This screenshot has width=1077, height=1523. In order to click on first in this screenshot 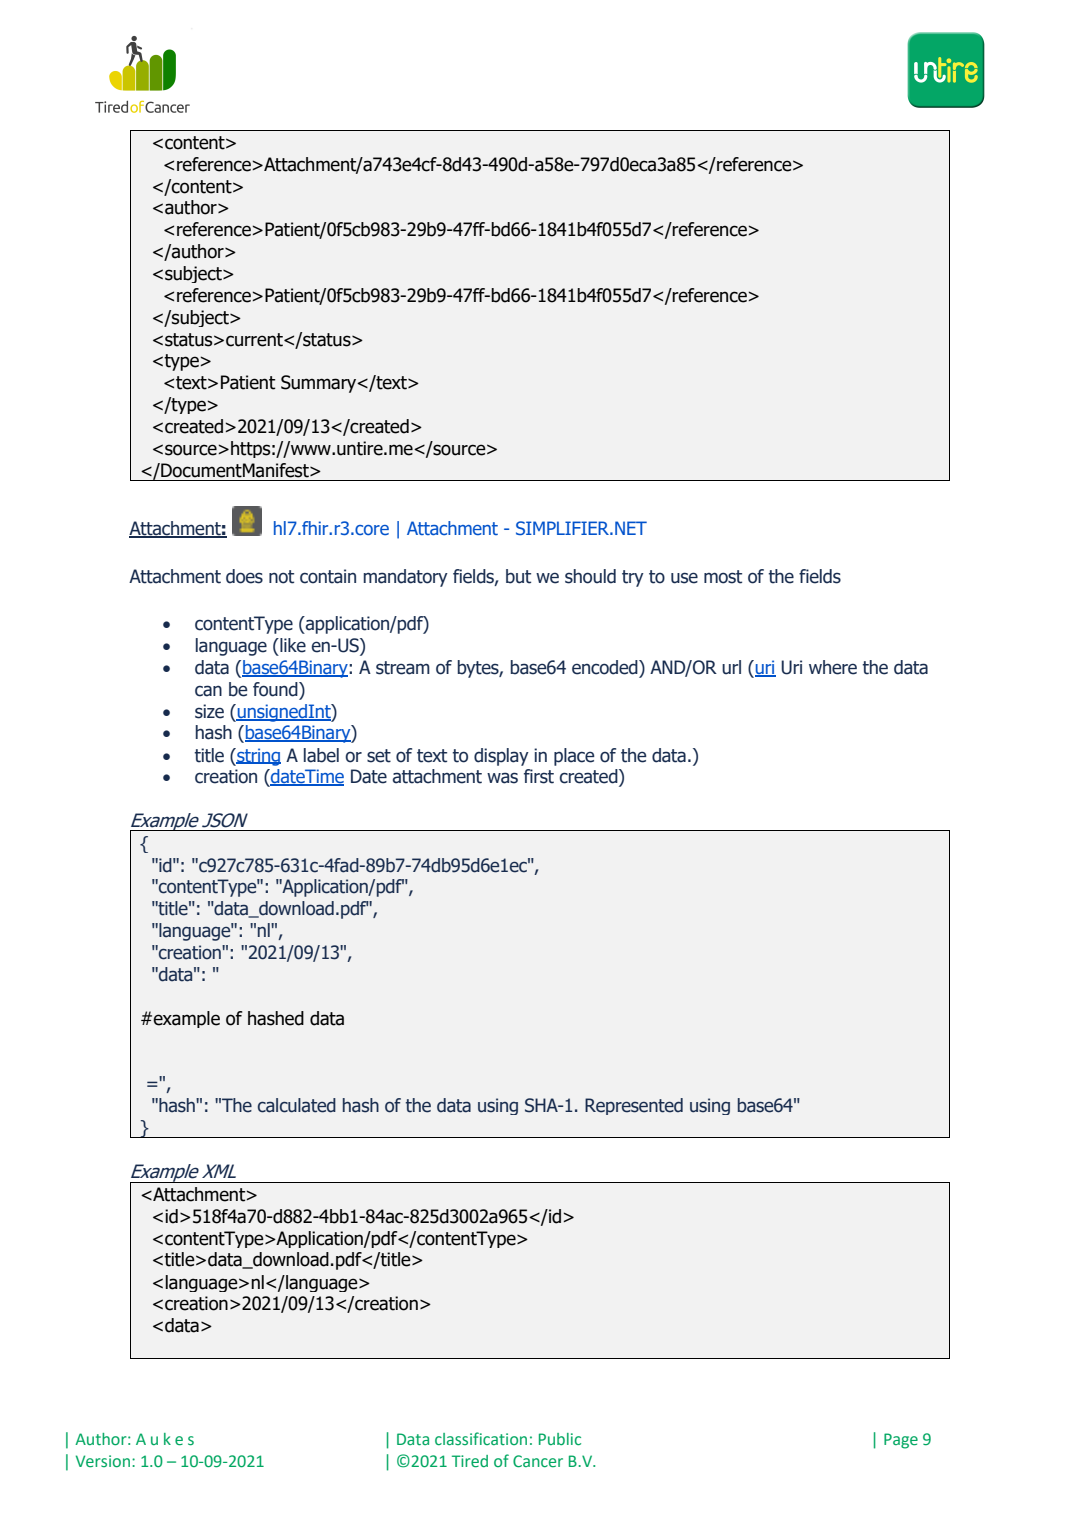, I will do `click(539, 776)`.
